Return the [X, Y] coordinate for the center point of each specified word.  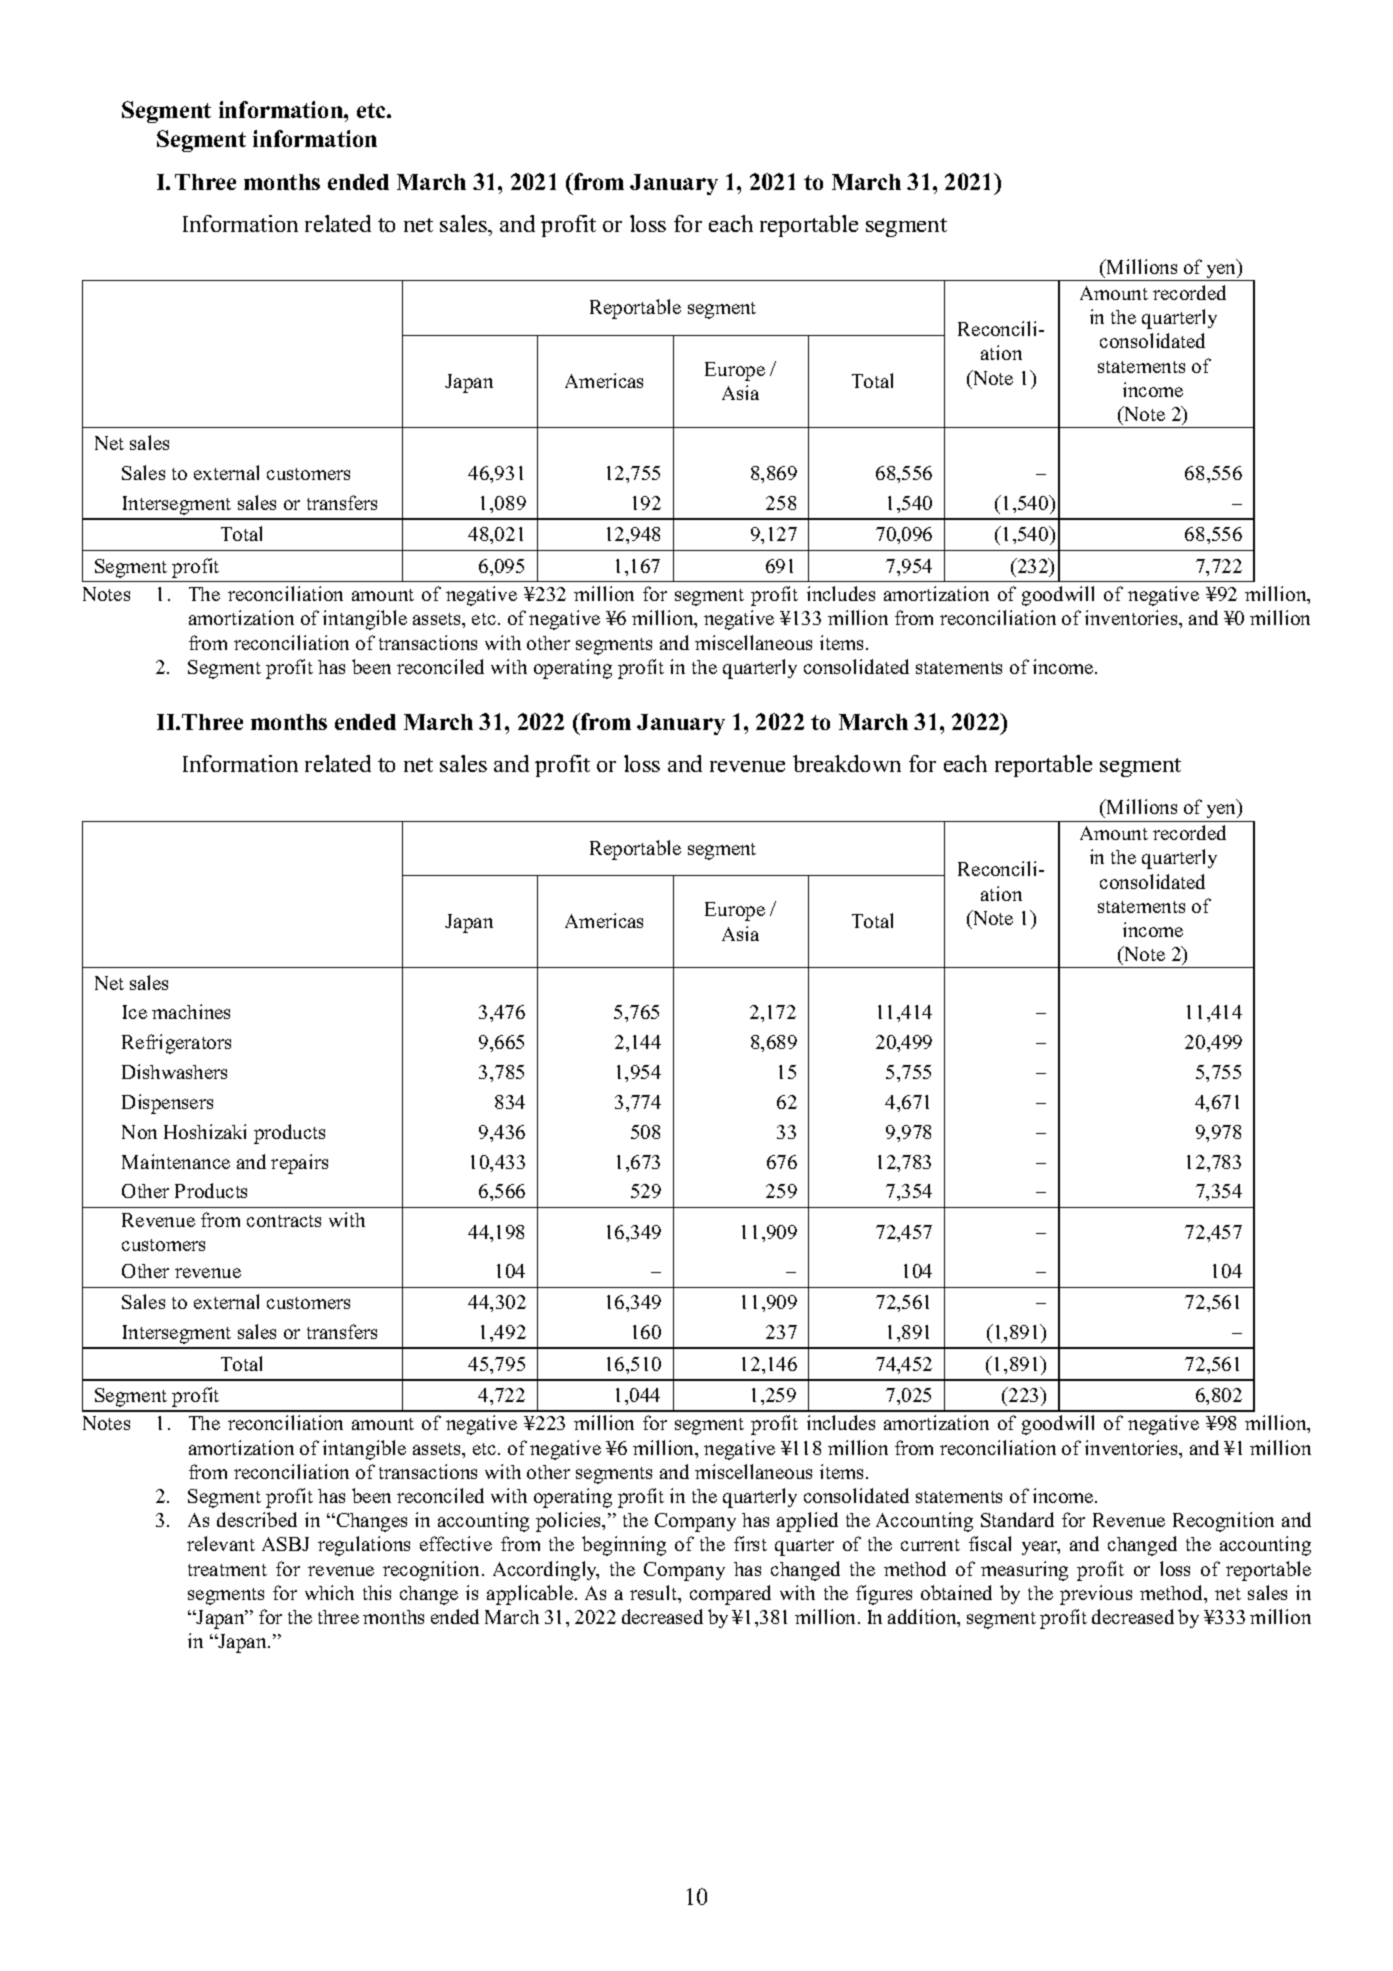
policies [570, 1522]
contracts [284, 1221]
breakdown [847, 763]
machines [191, 1011]
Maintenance [176, 1161]
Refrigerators [176, 1044]
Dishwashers [174, 1071]
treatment [227, 1570]
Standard [1017, 1519]
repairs [299, 1164]
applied [807, 1522]
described [257, 1519]
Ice [135, 1012]
